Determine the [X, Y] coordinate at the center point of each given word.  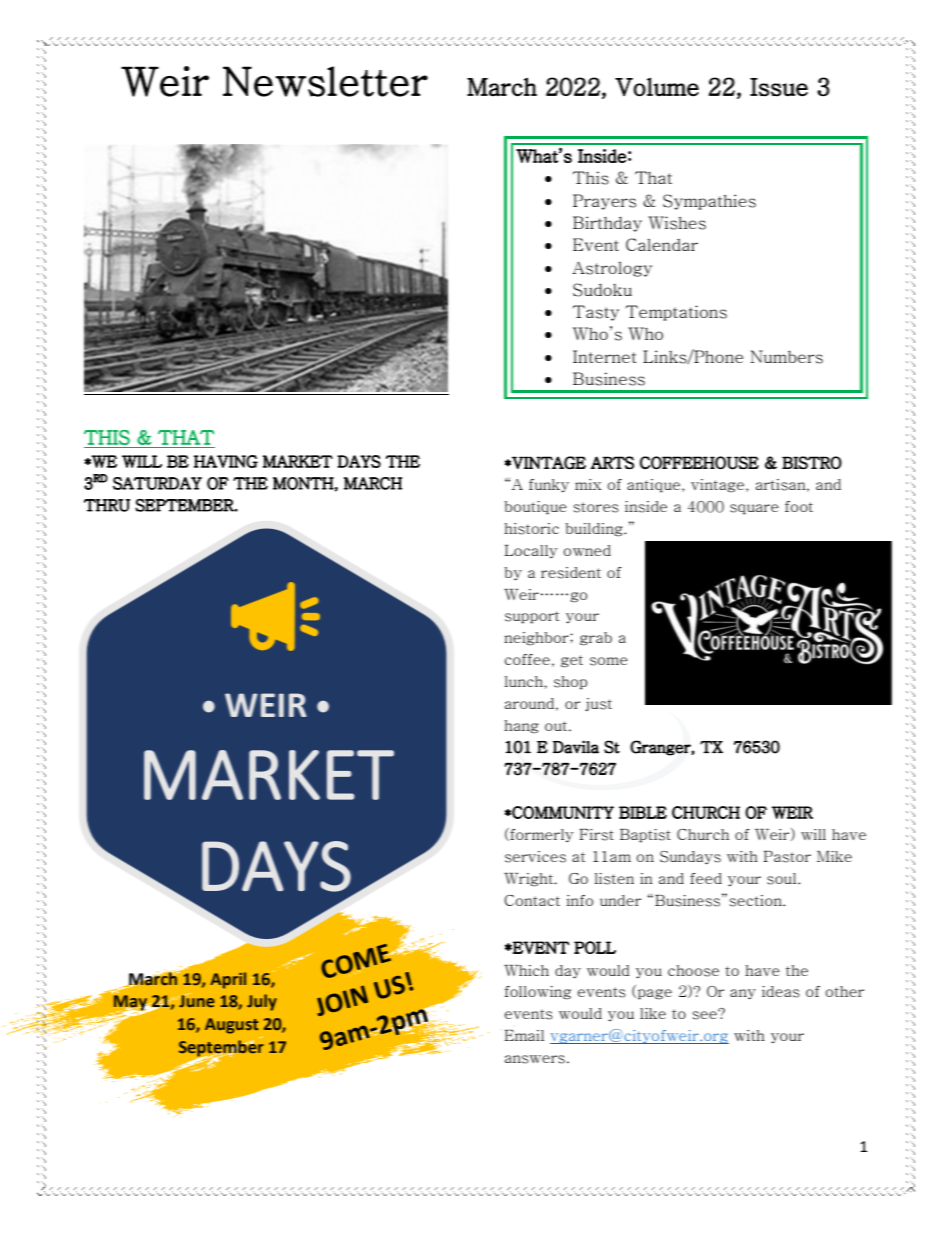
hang [521, 727]
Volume [657, 86]
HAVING [226, 461]
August [231, 1026]
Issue [779, 87]
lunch [525, 681]
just [598, 704]
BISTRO [812, 462]
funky [549, 485]
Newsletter [325, 81]
